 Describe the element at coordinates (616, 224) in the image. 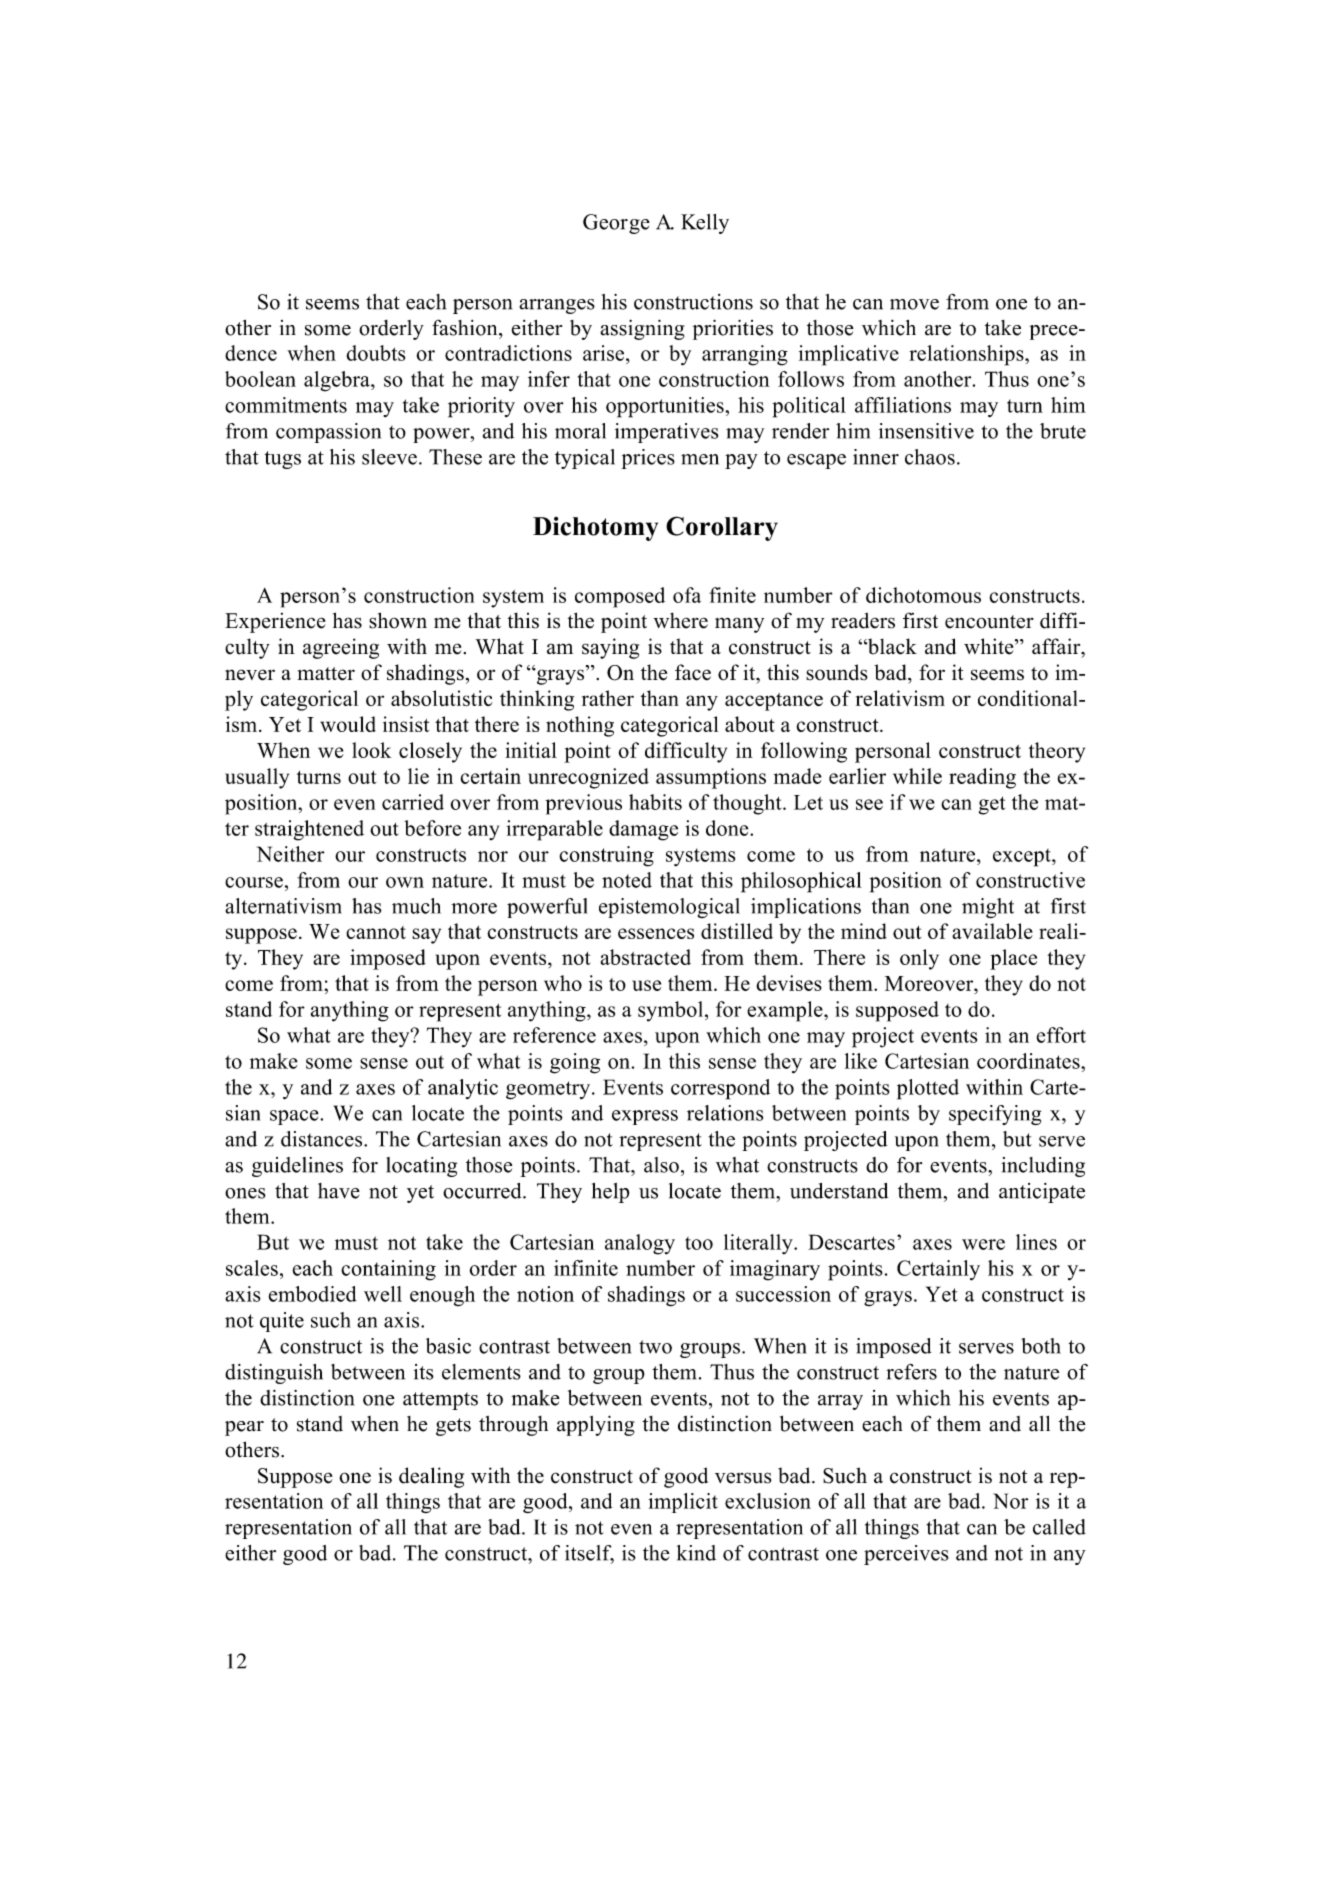

I see `George` at that location.
